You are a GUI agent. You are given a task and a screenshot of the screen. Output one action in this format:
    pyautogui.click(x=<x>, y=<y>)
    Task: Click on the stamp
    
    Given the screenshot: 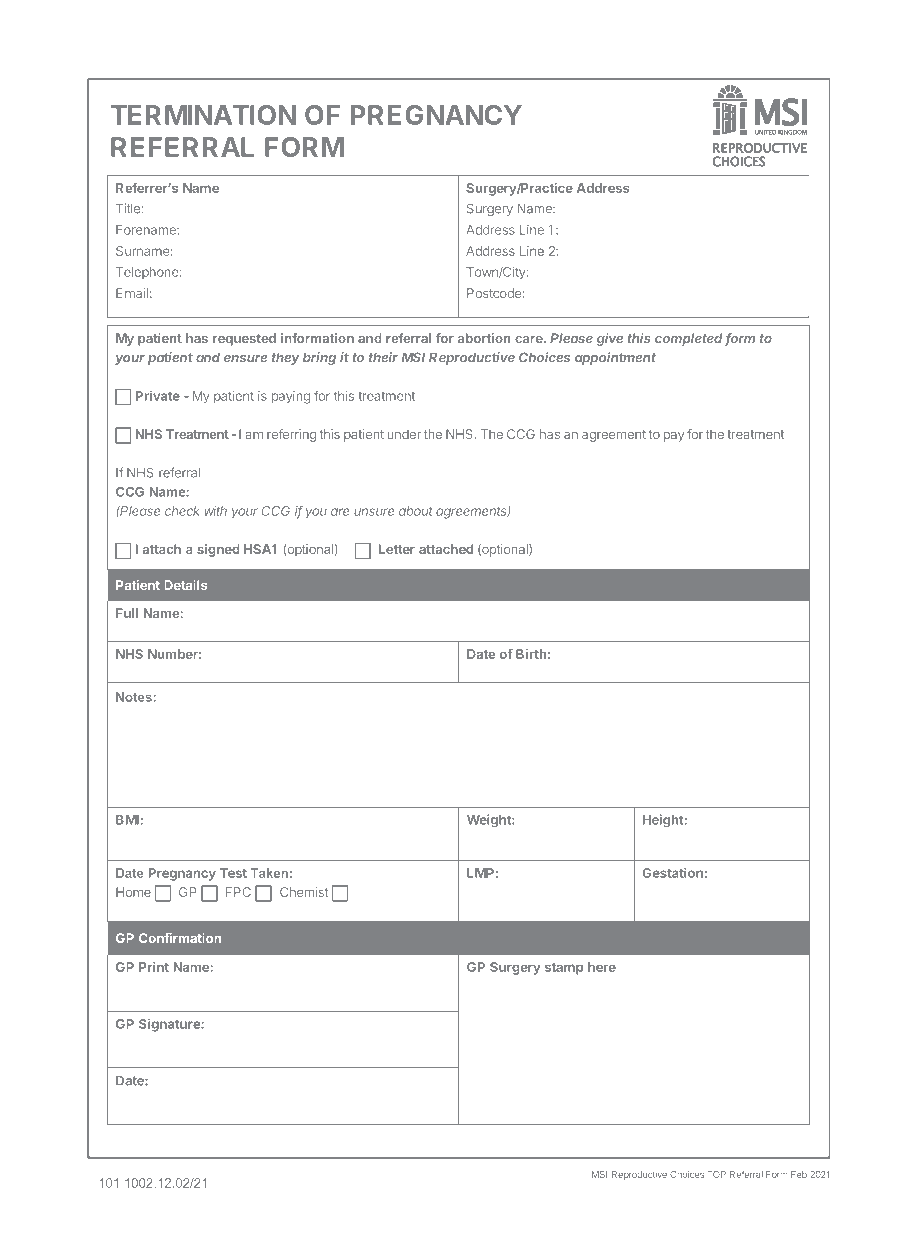 What is the action you would take?
    pyautogui.click(x=564, y=969)
